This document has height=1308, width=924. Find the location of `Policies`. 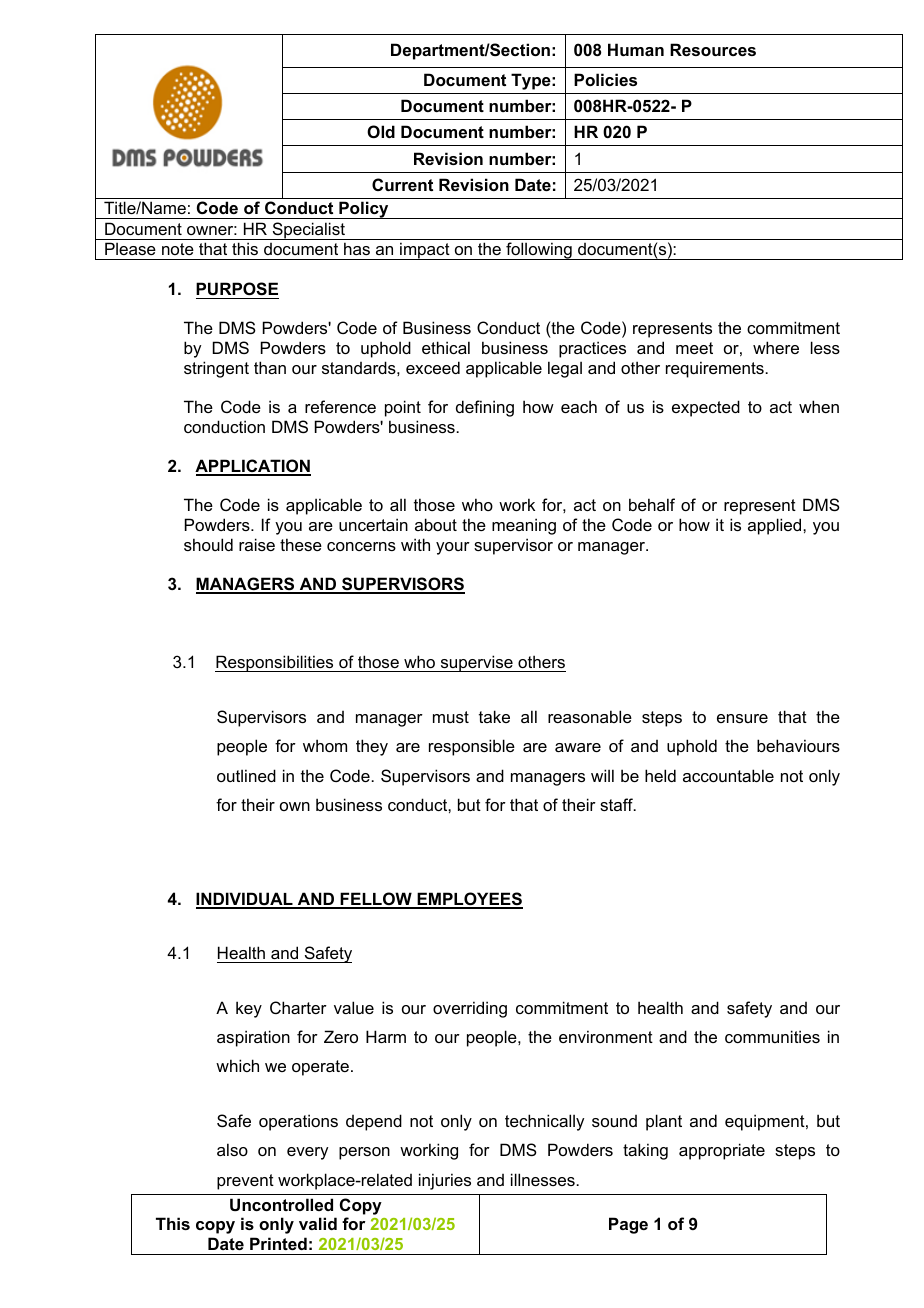

Policies is located at coordinates (605, 79).
